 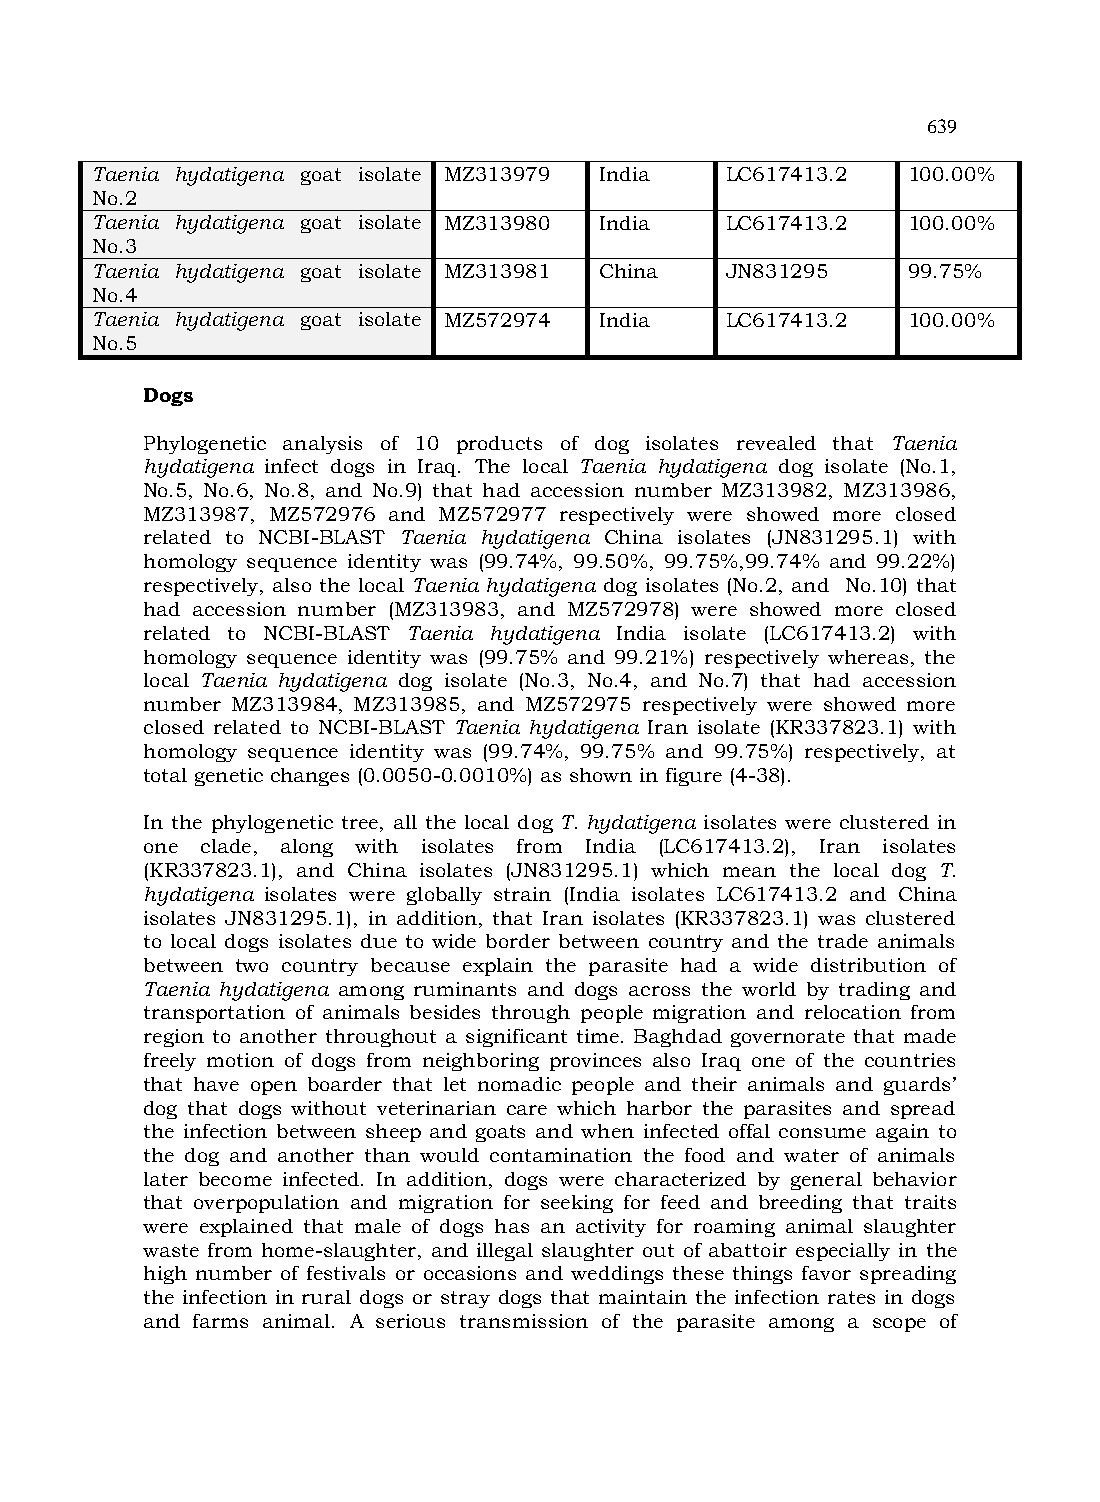 What do you see at coordinates (868, 657) in the screenshot?
I see `whereas` at bounding box center [868, 657].
